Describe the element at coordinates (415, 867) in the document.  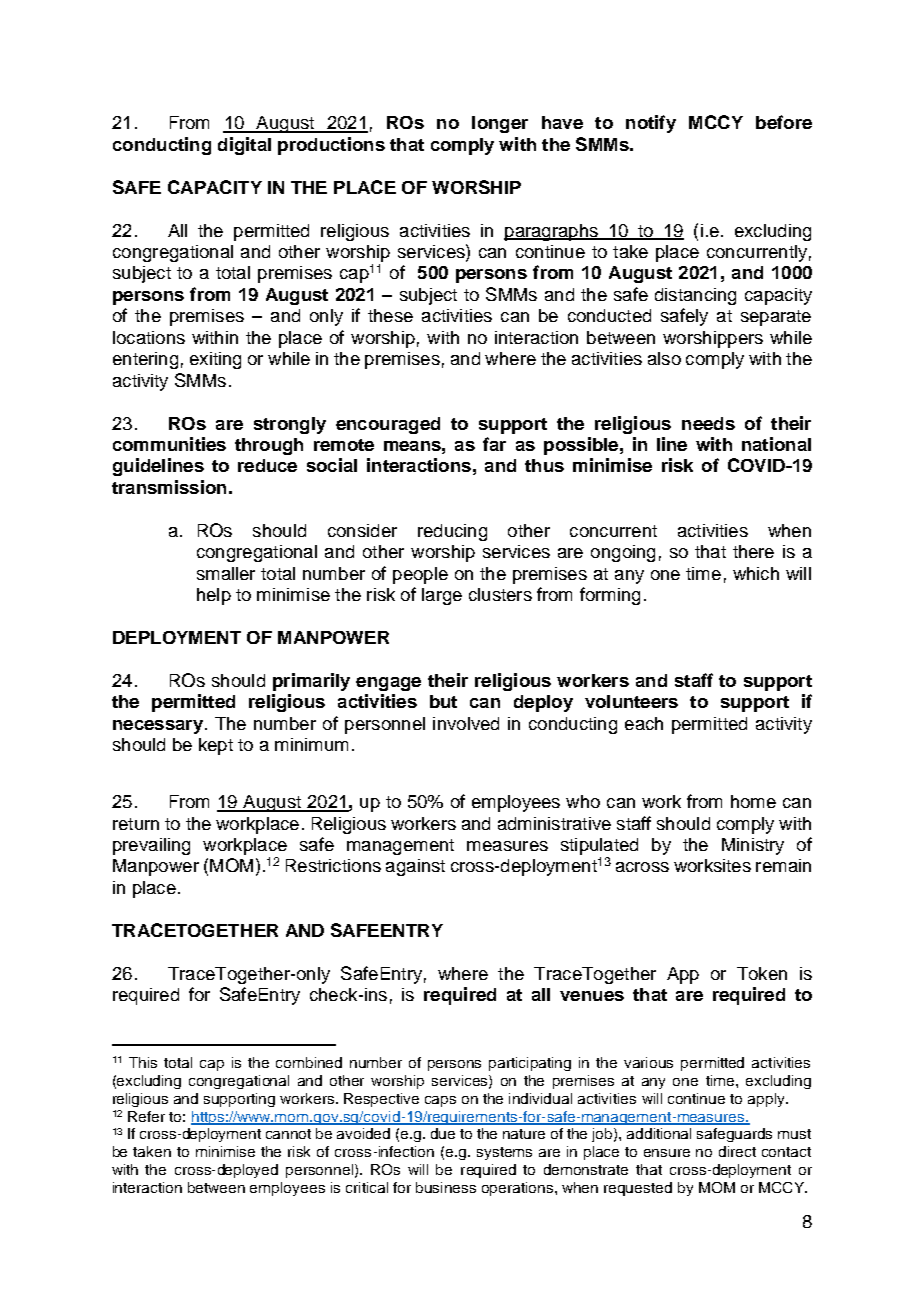
I see `against` at that location.
